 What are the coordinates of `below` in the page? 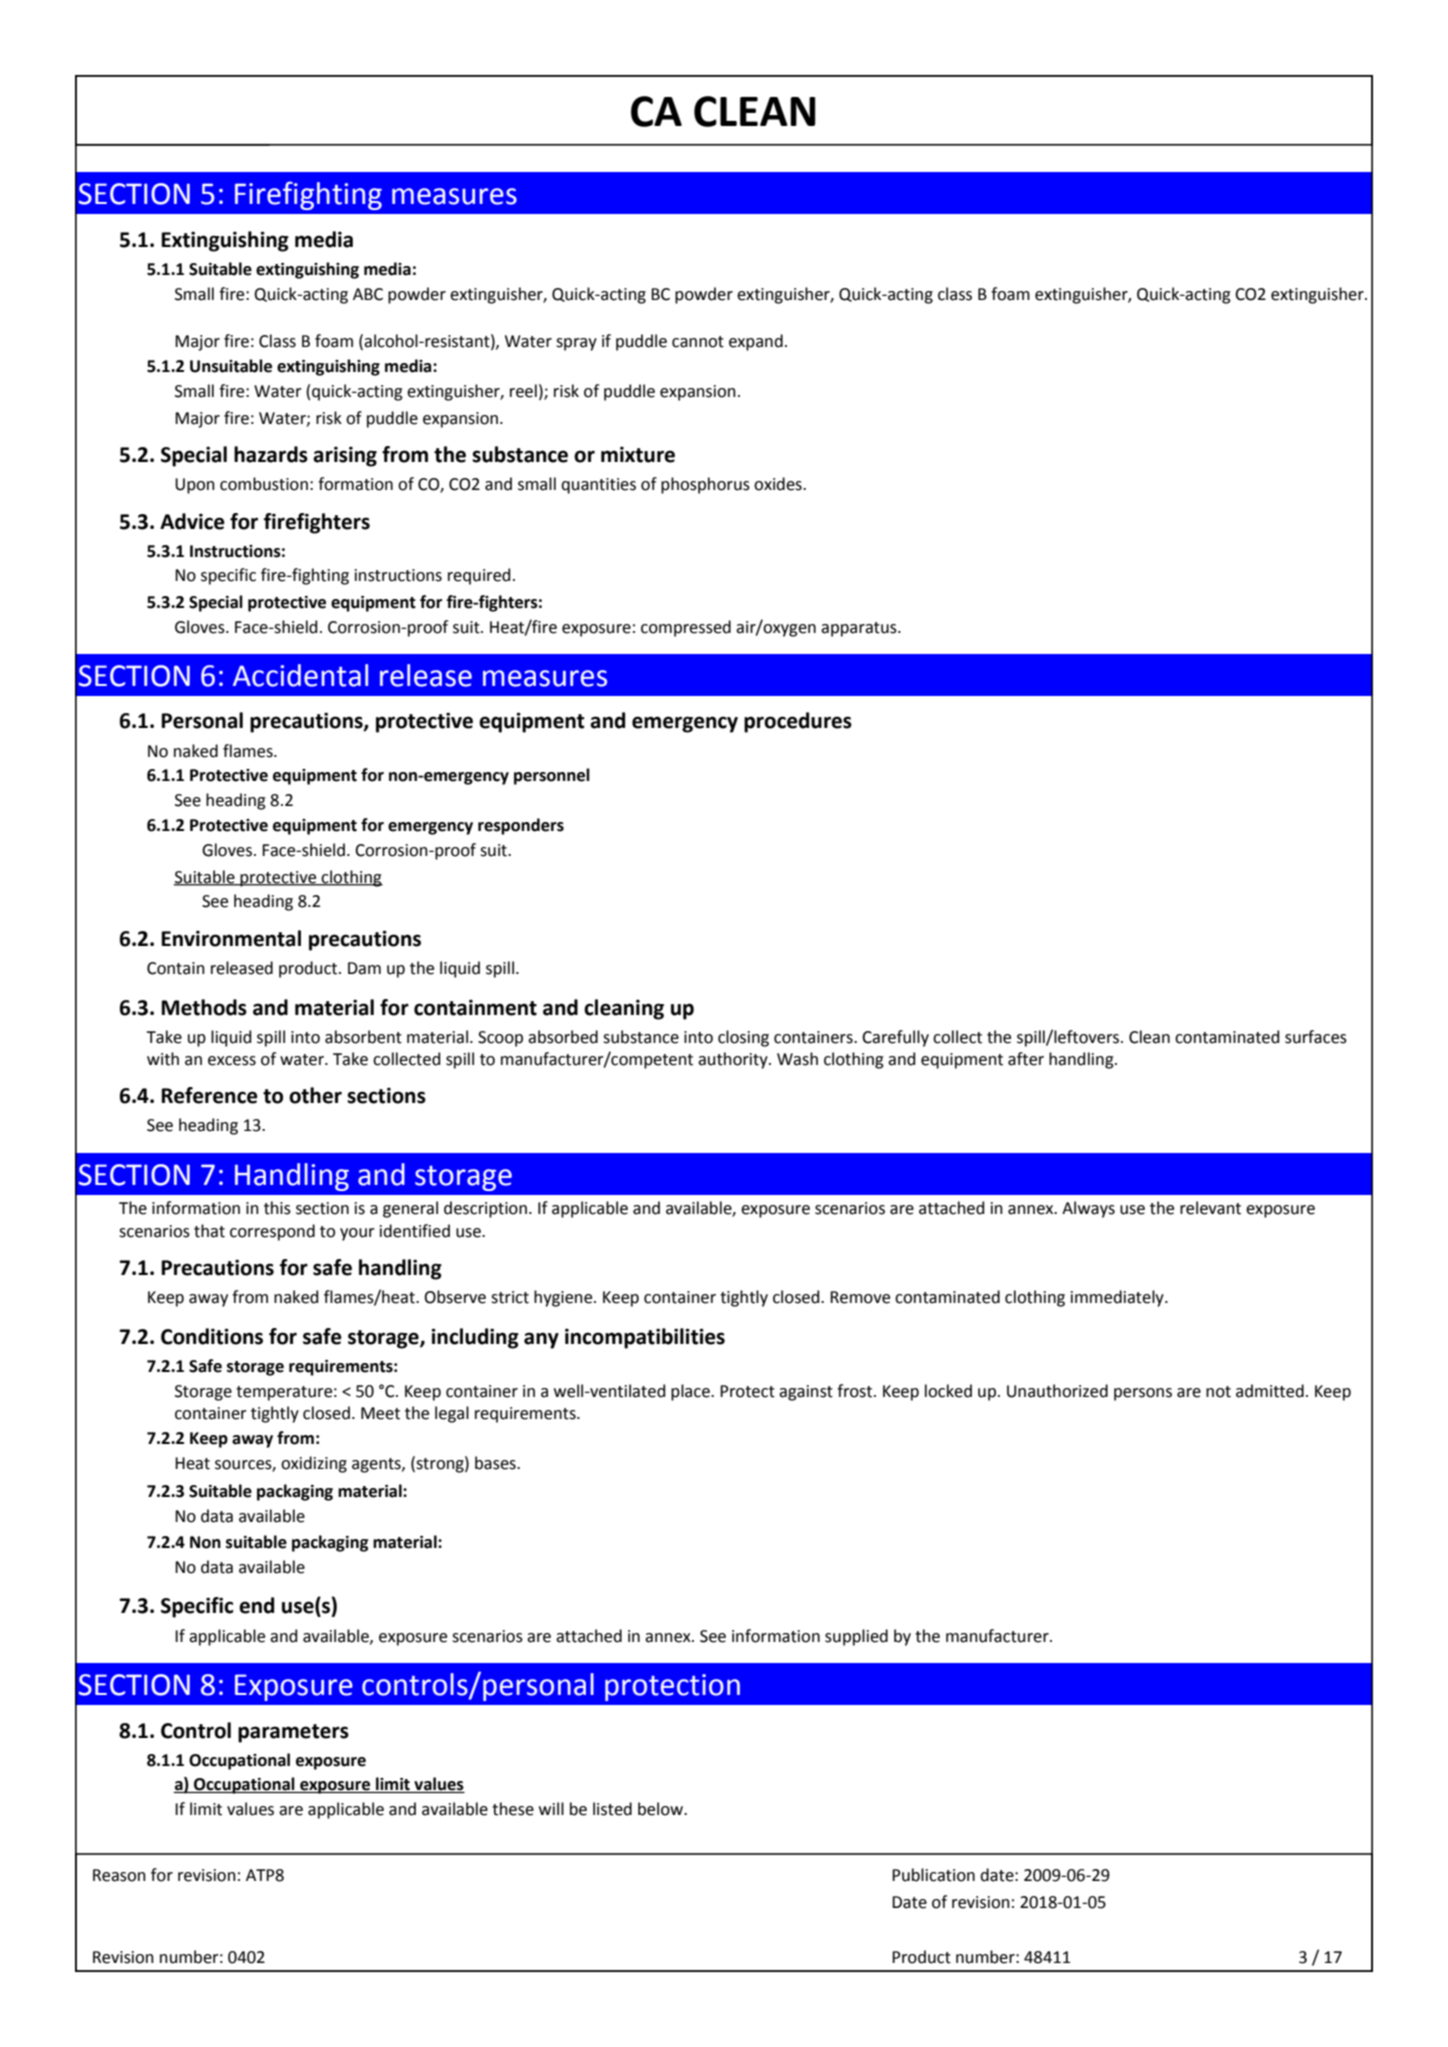 It's located at (662, 1809).
